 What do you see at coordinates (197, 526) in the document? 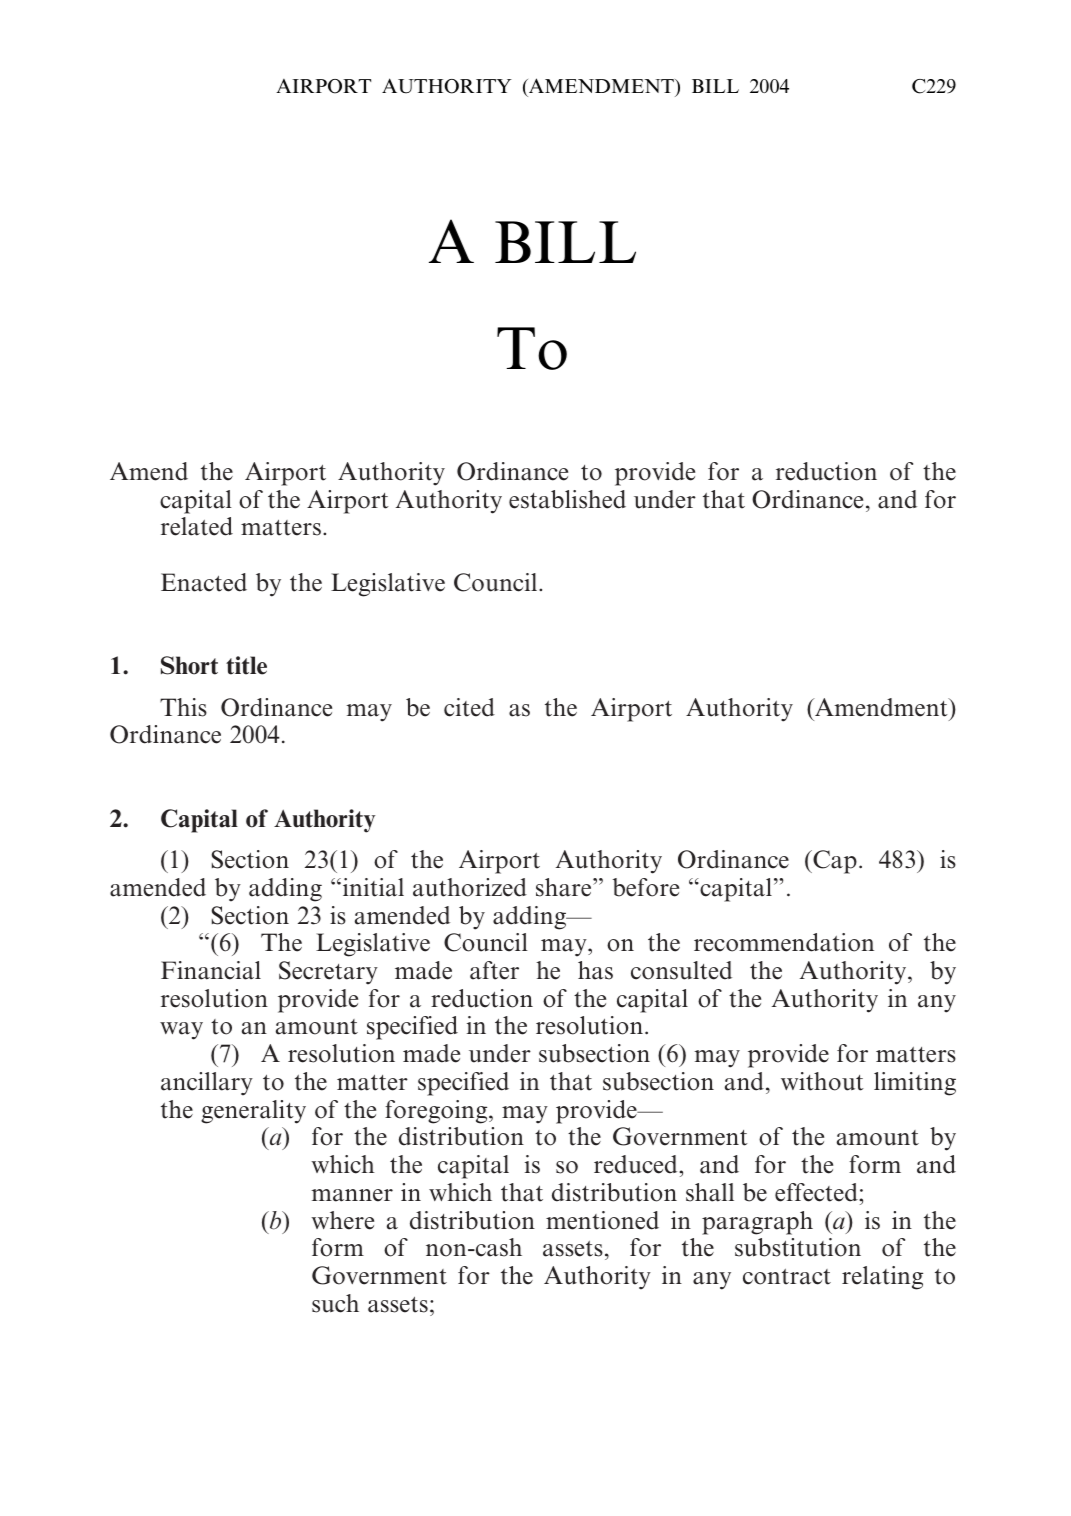
I see `related` at bounding box center [197, 526].
